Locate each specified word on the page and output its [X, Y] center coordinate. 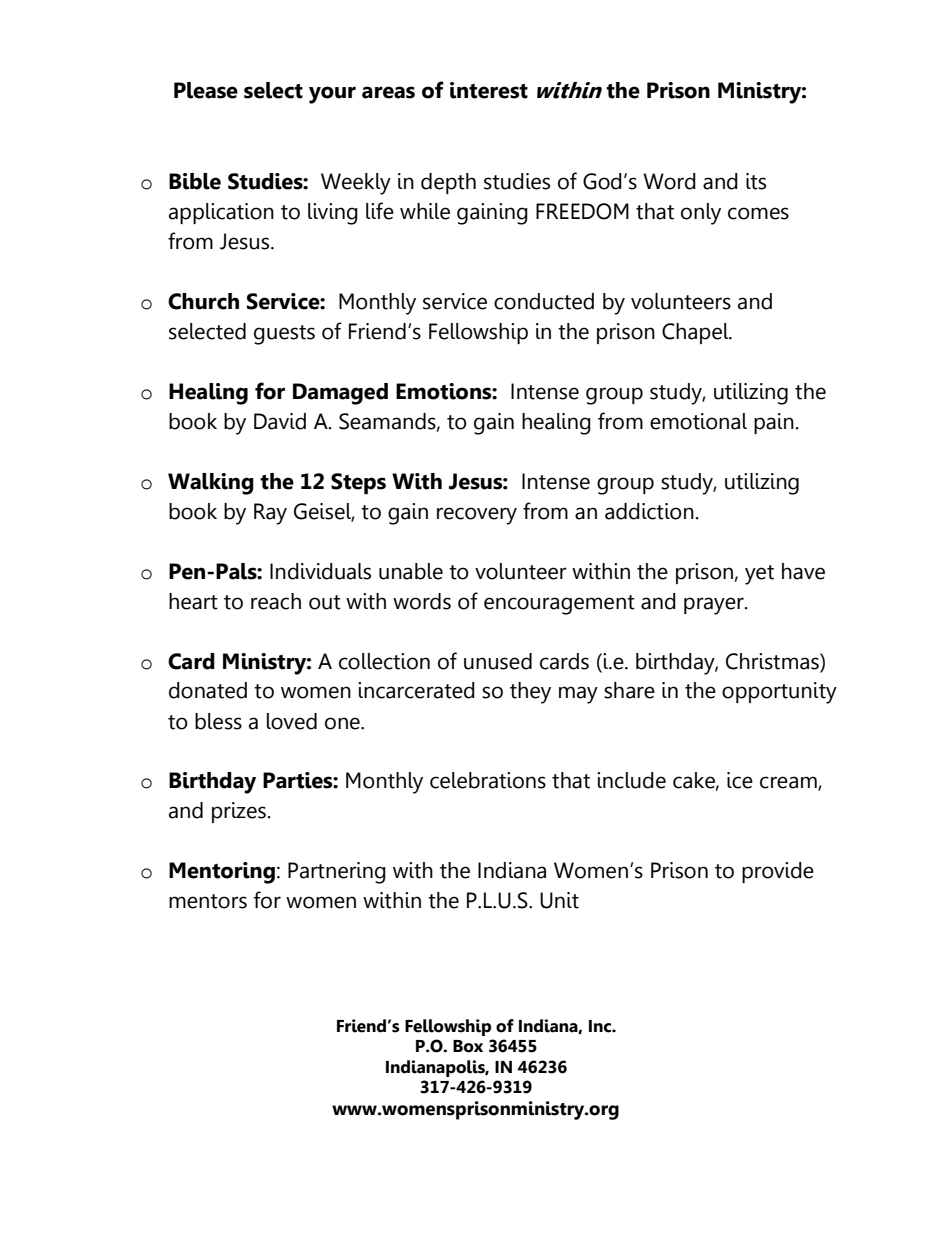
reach [276, 601]
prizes [239, 812]
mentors [208, 901]
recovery [477, 516]
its [756, 181]
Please [206, 90]
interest [489, 90]
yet [759, 575]
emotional [698, 421]
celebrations [488, 780]
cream [789, 783]
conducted [544, 301]
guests [284, 335]
